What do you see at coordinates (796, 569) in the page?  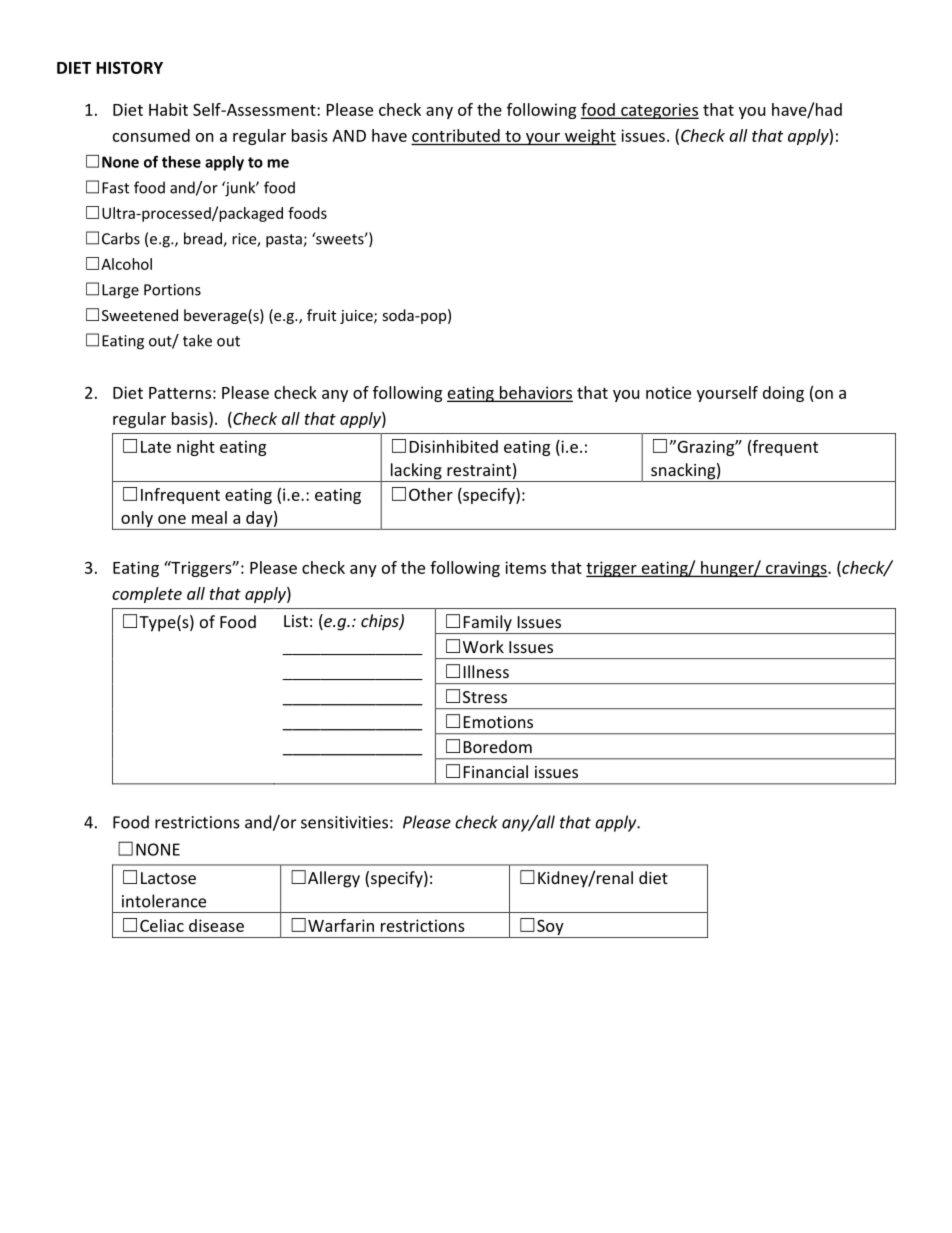 I see `cravings` at bounding box center [796, 569].
